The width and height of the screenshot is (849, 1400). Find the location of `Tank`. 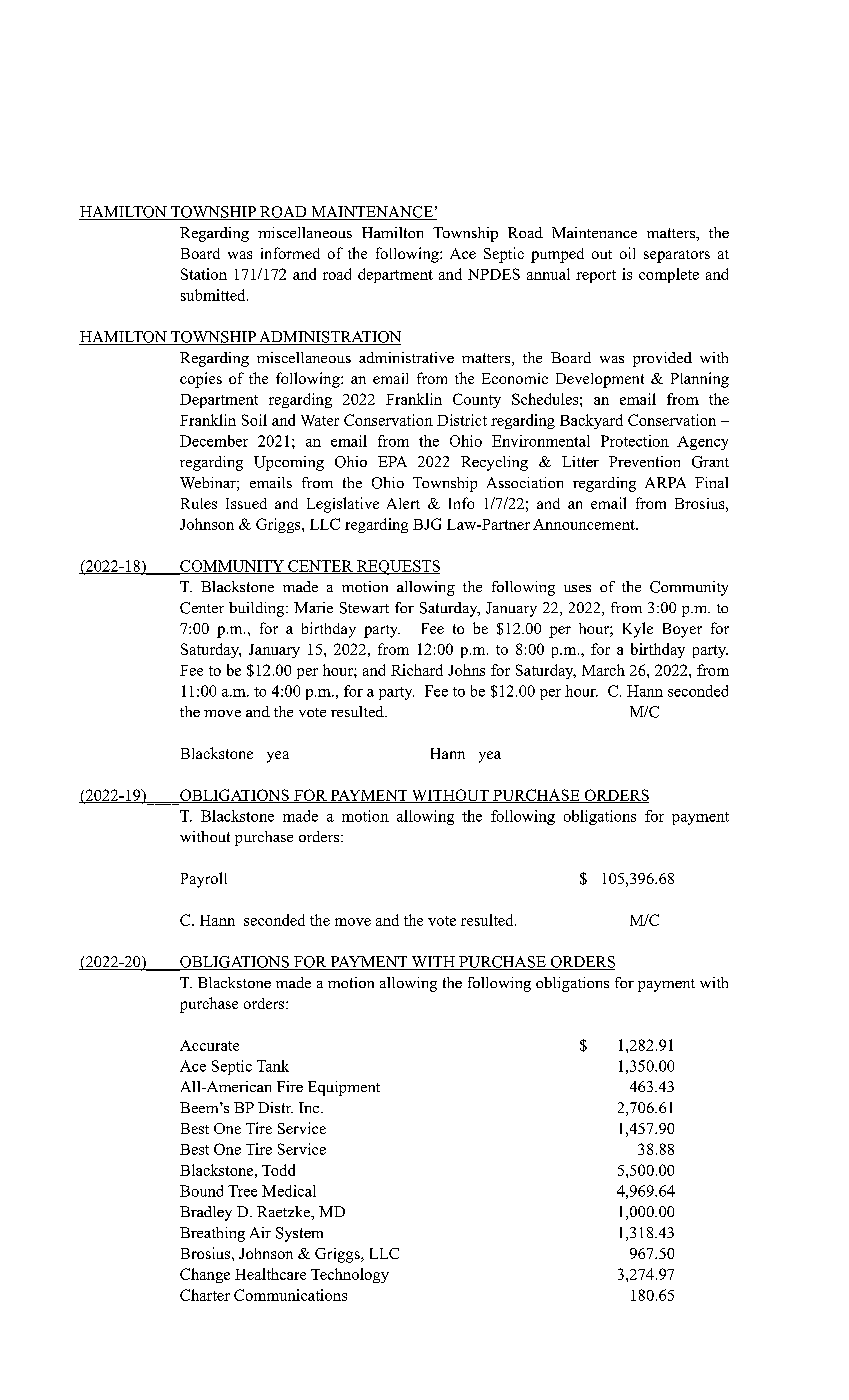

Tank is located at coordinates (273, 1066).
